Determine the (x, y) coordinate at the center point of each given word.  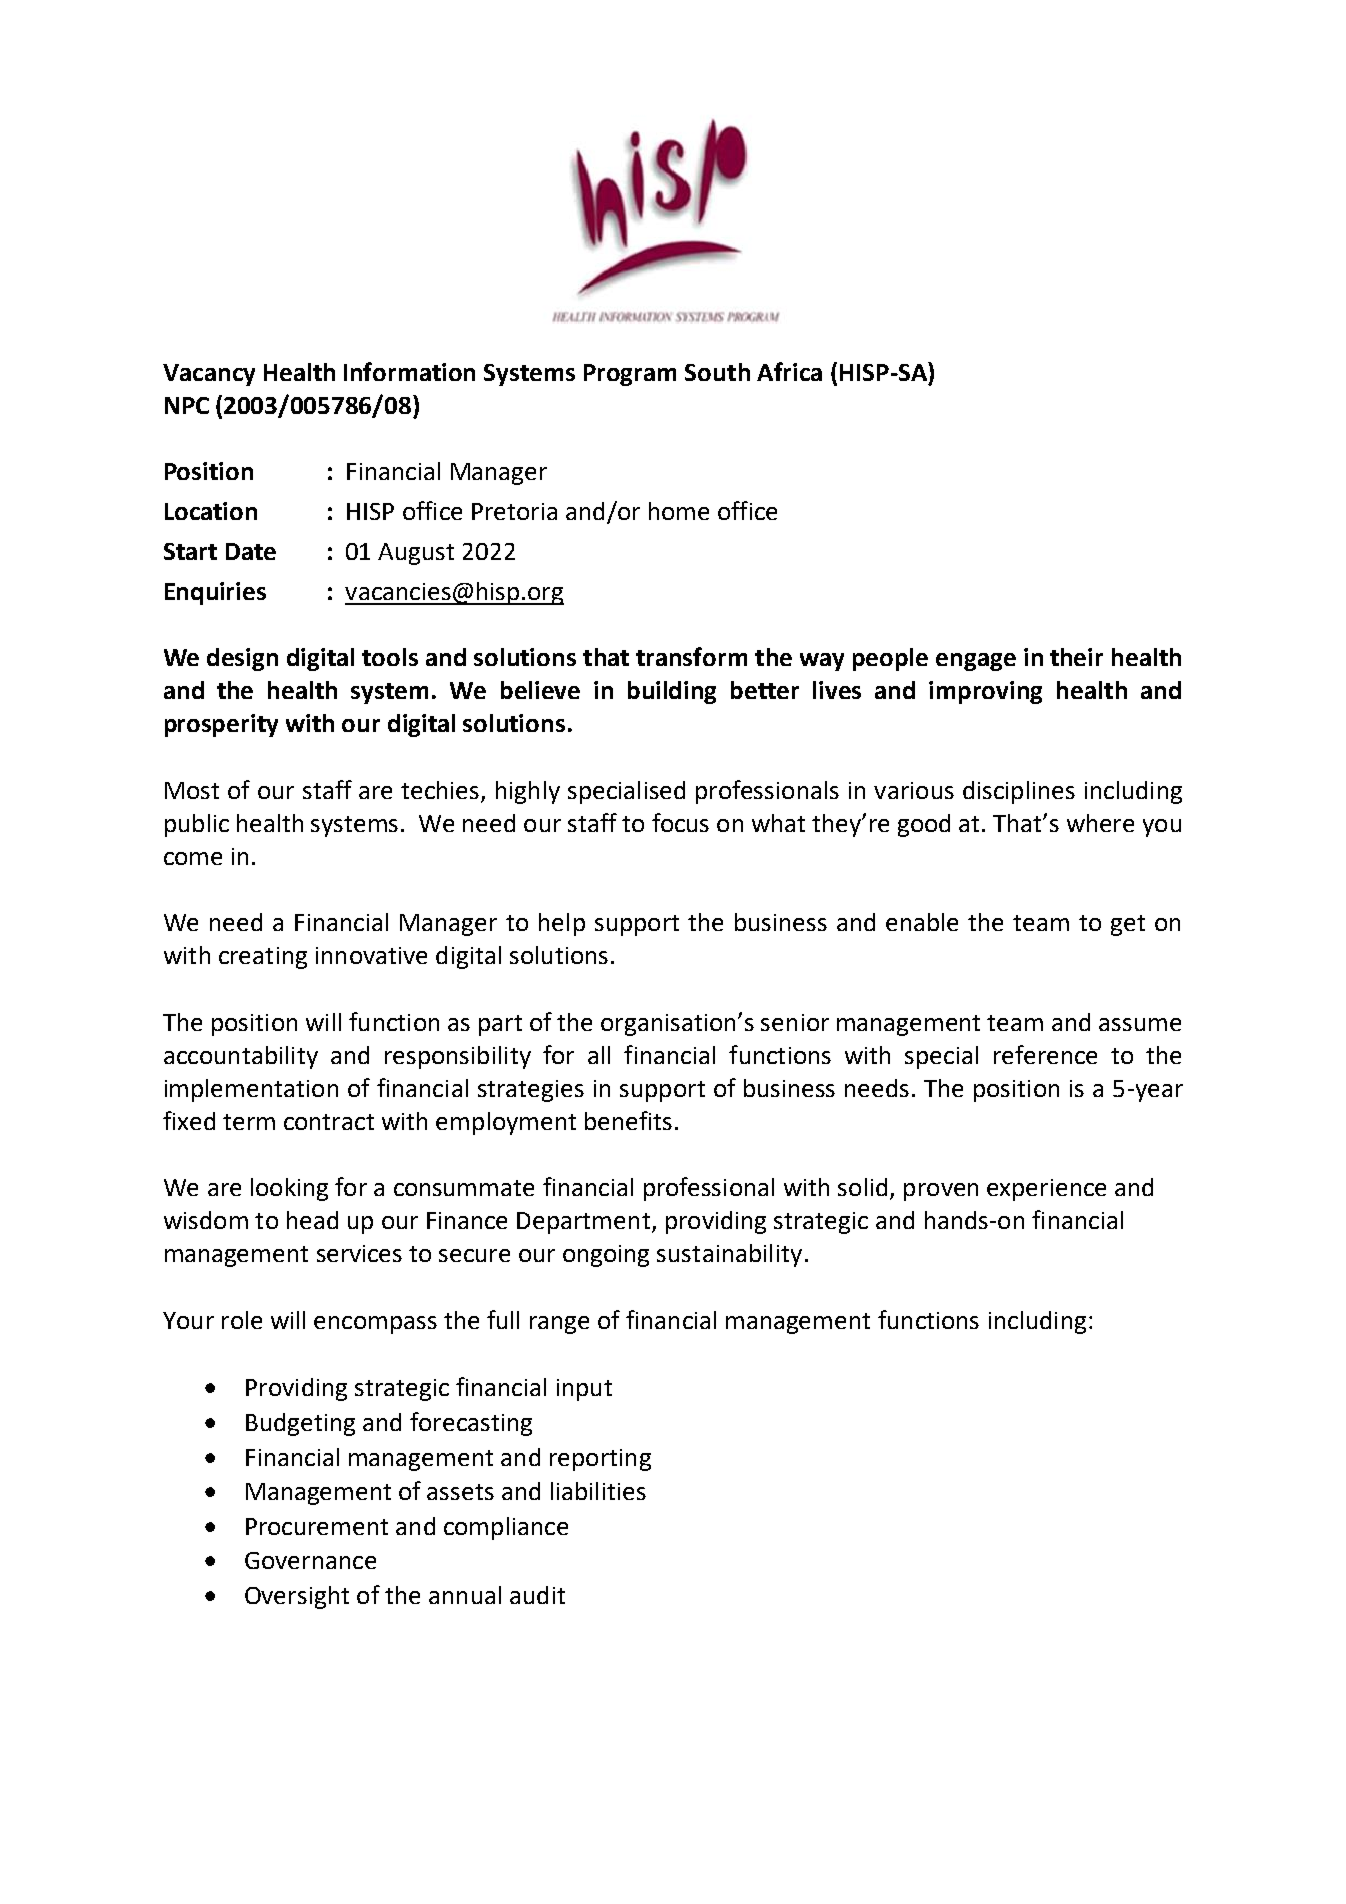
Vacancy (209, 375)
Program (630, 375)
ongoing (606, 1256)
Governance (310, 1560)
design (242, 659)
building (672, 692)
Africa (789, 371)
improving (985, 692)
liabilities (598, 1491)
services (359, 1253)
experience (1046, 1190)
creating (263, 958)
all (599, 1055)
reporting (600, 1460)
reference (1045, 1054)
